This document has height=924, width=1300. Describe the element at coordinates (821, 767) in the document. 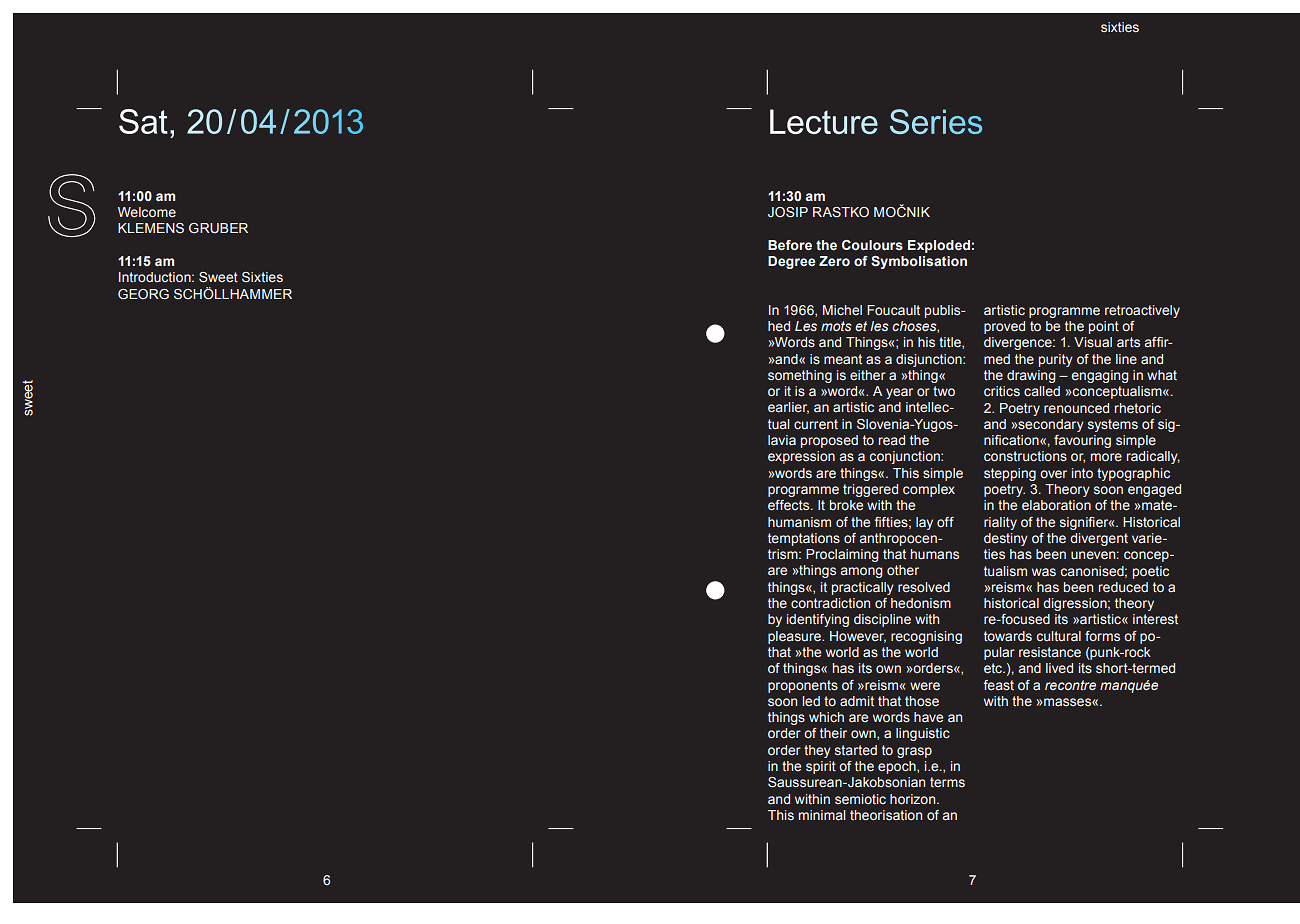

I see `spirit` at that location.
